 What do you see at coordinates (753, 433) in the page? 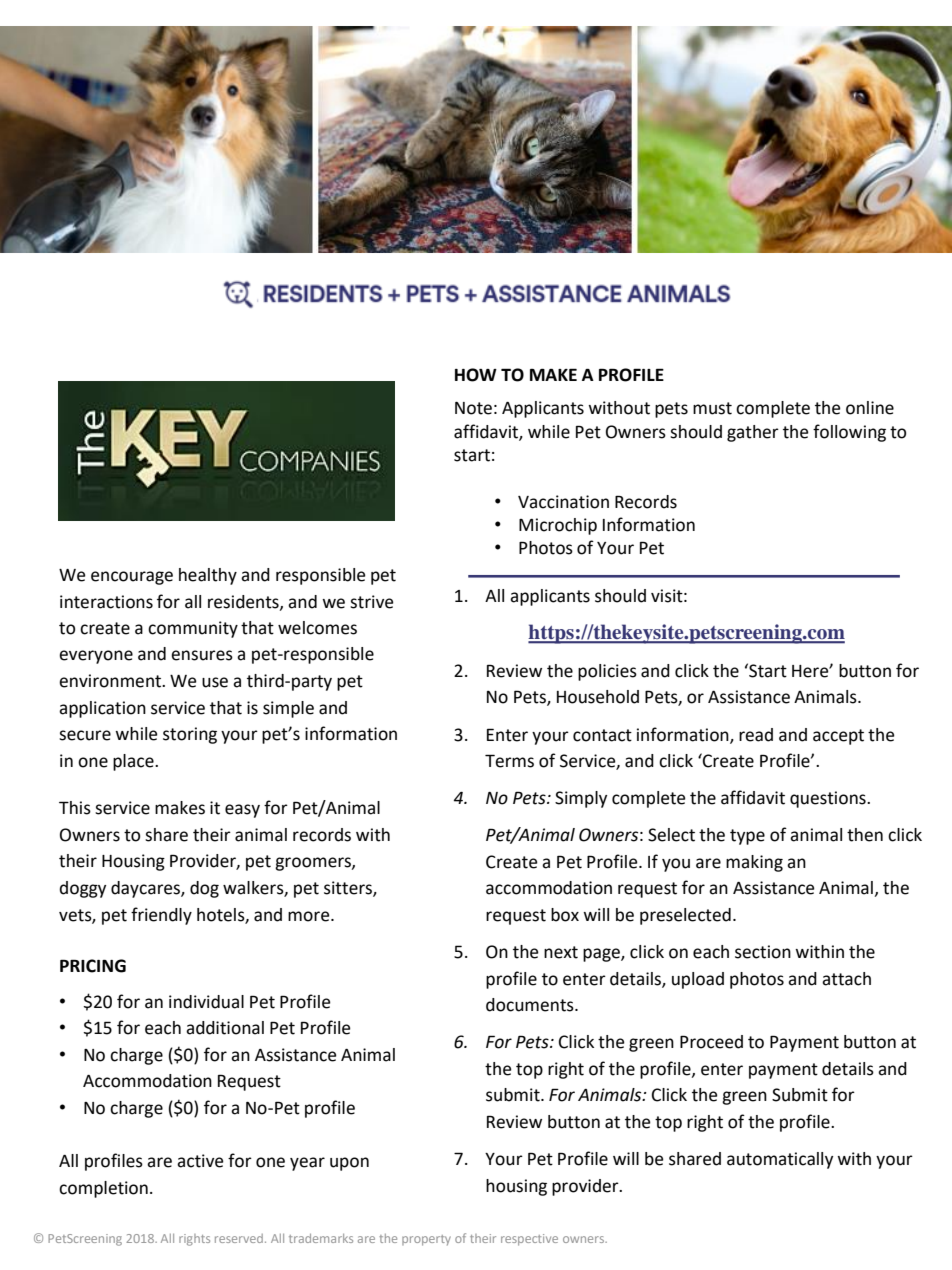
I see `gather` at bounding box center [753, 433].
